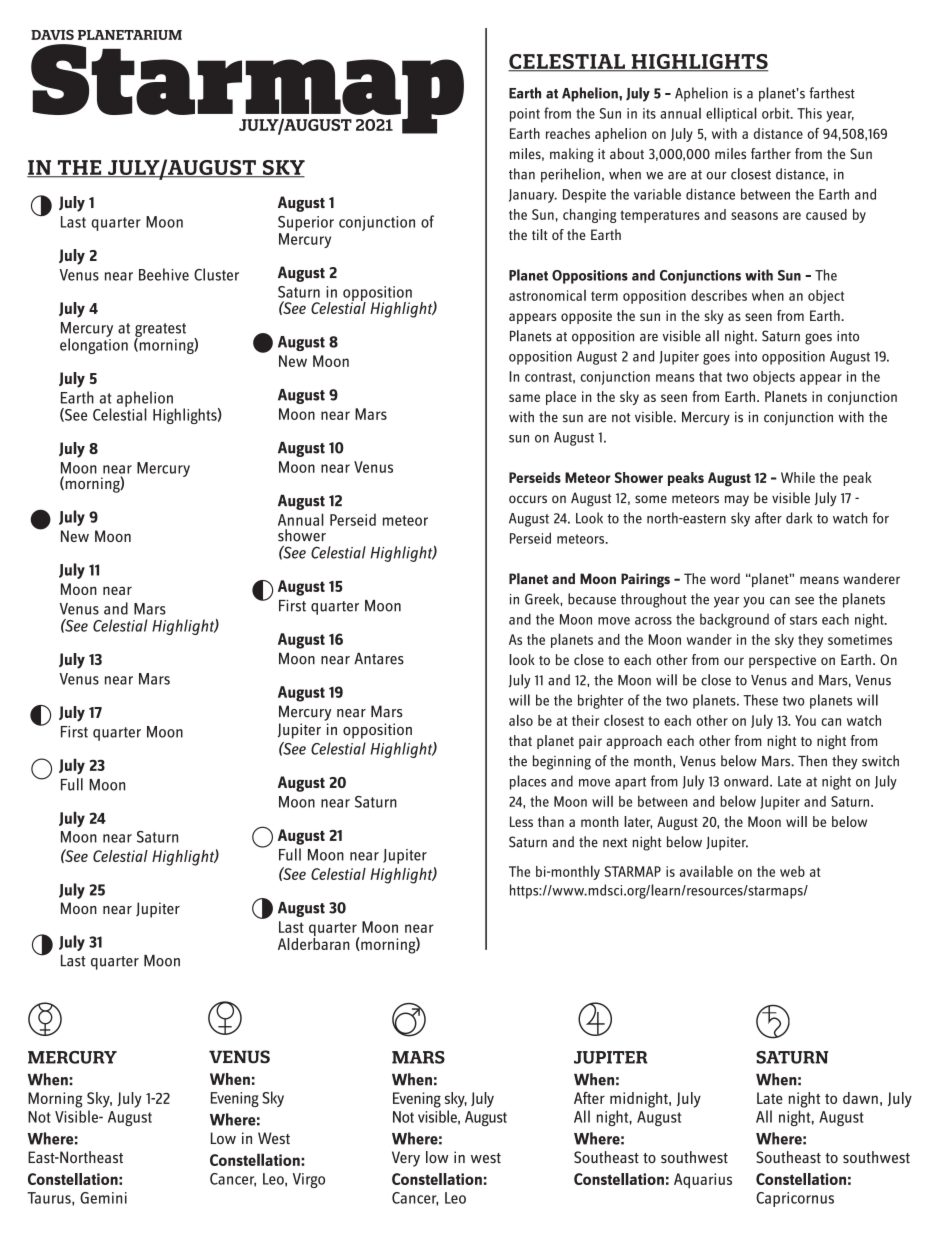 This screenshot has height=1233, width=952. I want to click on dark, so click(799, 518).
